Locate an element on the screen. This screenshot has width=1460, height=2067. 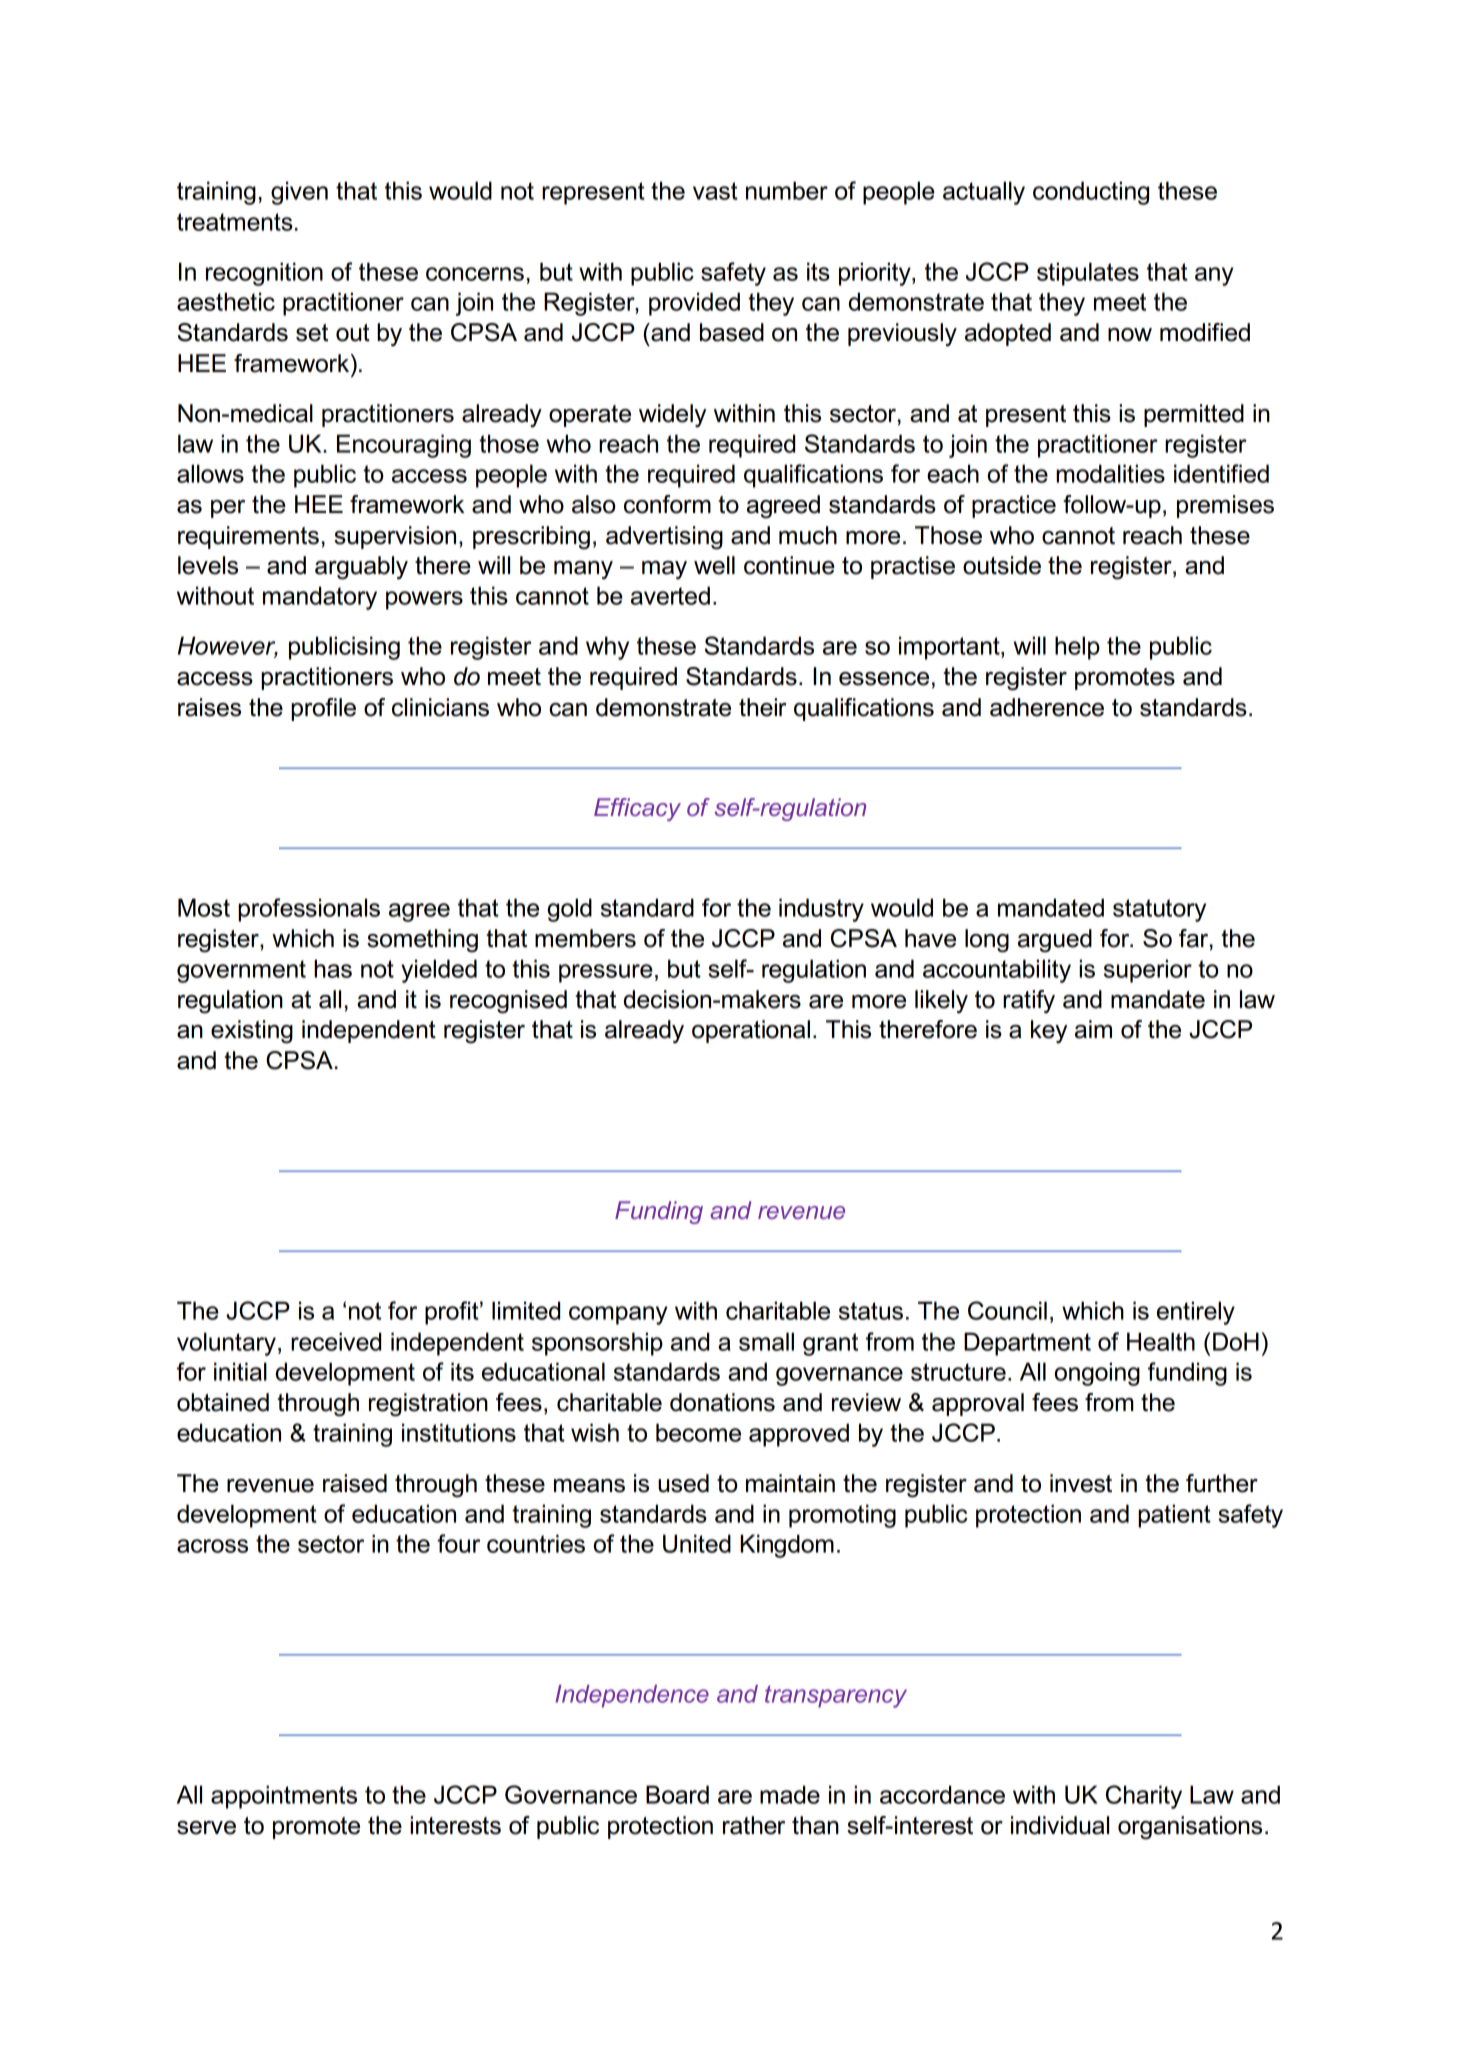
stipulates is located at coordinates (1088, 274).
